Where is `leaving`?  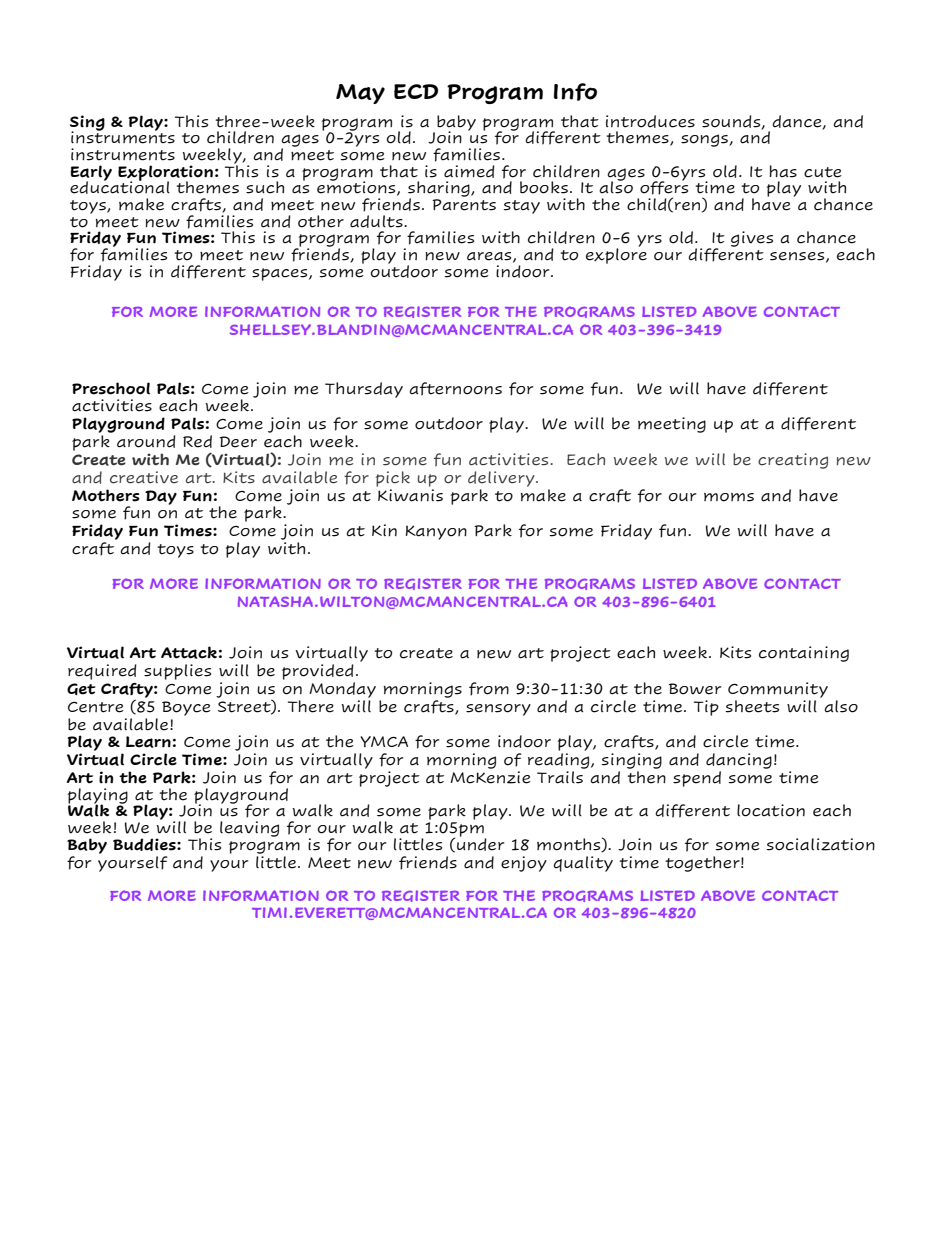 leaving is located at coordinates (249, 829).
